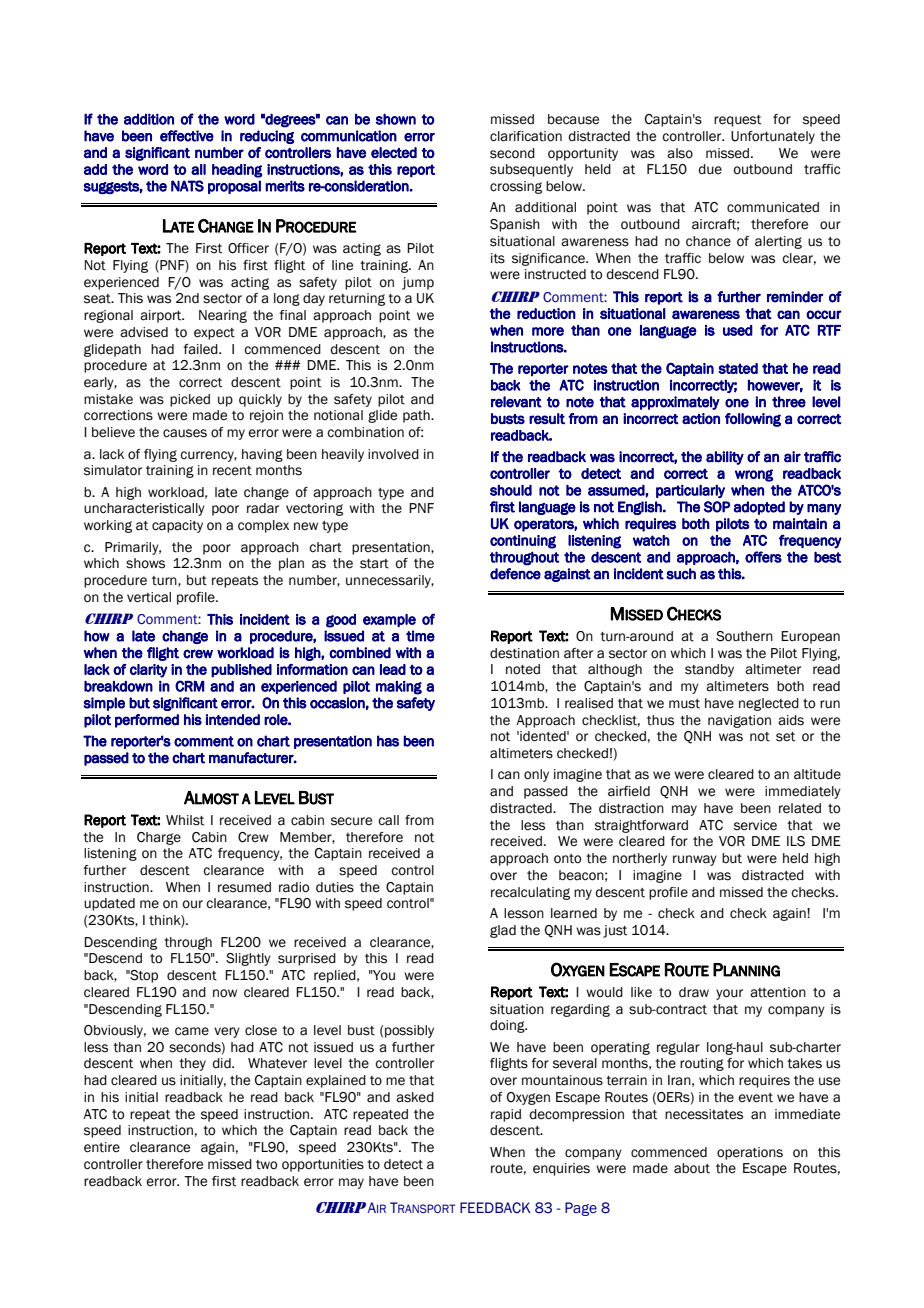 The width and height of the document is (924, 1308). What do you see at coordinates (753, 420) in the document?
I see `following` at bounding box center [753, 420].
